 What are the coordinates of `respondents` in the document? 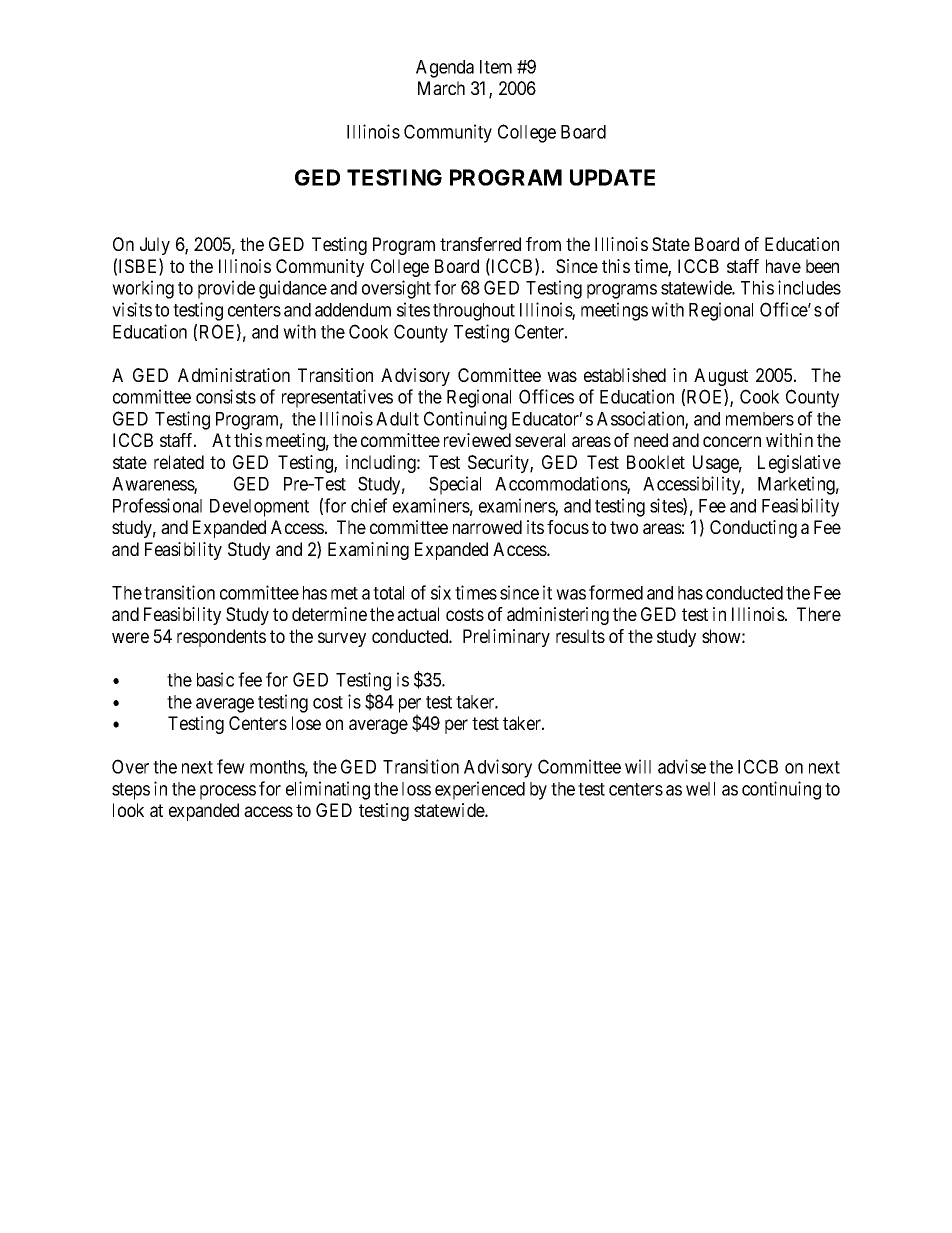 It's located at (221, 638).
